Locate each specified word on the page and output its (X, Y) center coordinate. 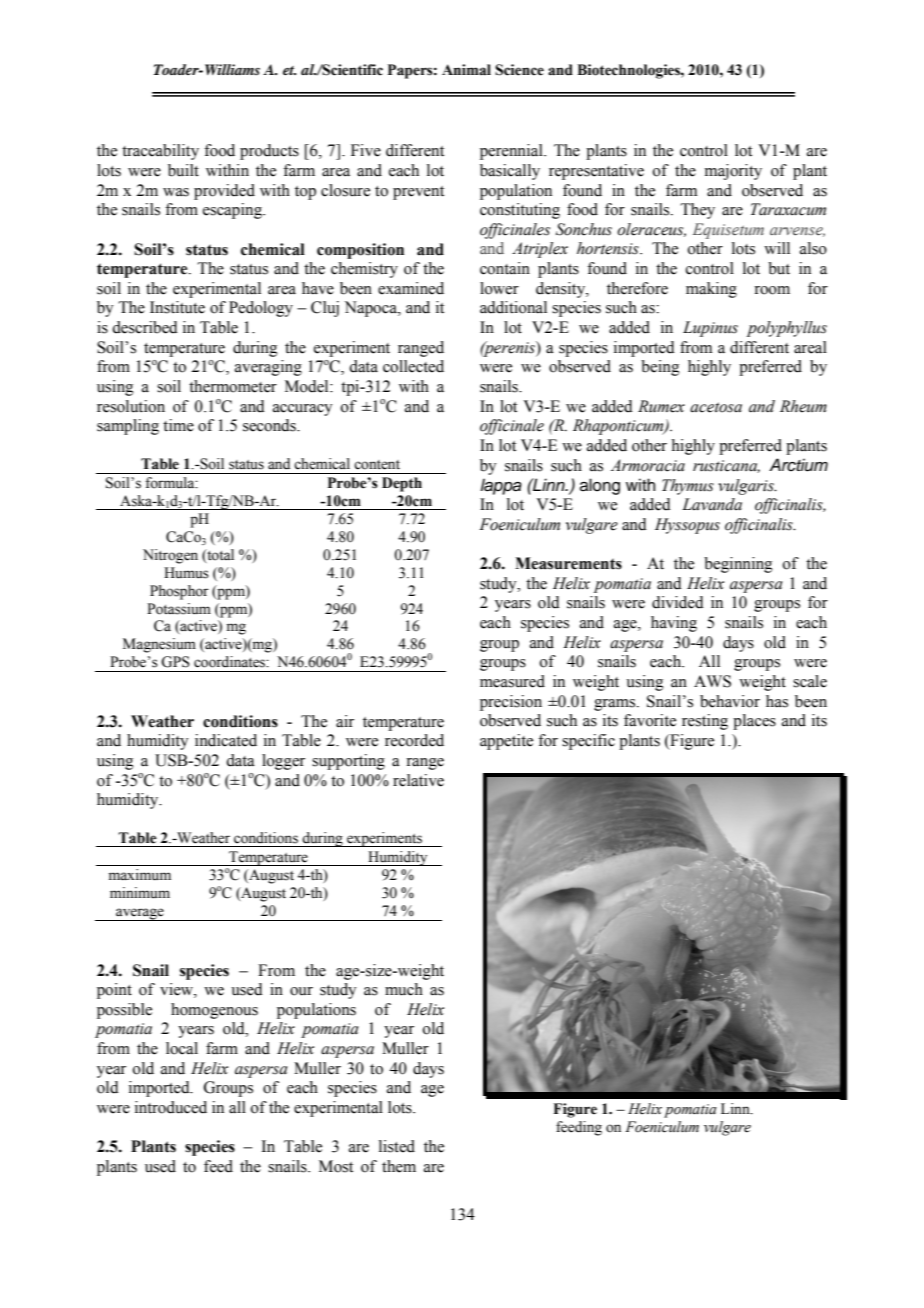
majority (733, 172)
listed (397, 1146)
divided (678, 602)
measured (512, 681)
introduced (171, 1107)
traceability (160, 152)
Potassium (179, 609)
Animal (466, 70)
